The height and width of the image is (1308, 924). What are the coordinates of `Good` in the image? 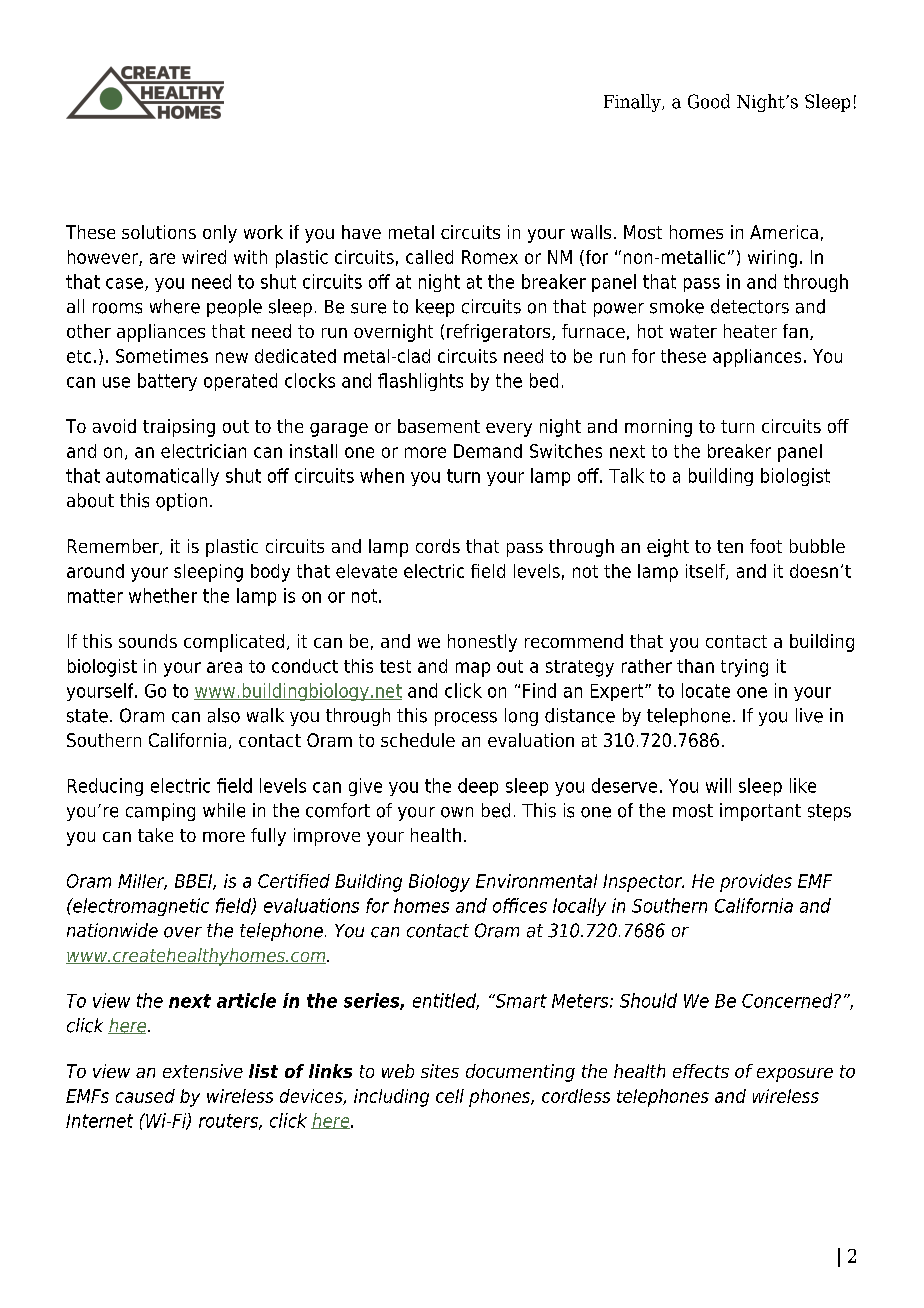 It's located at (709, 101).
